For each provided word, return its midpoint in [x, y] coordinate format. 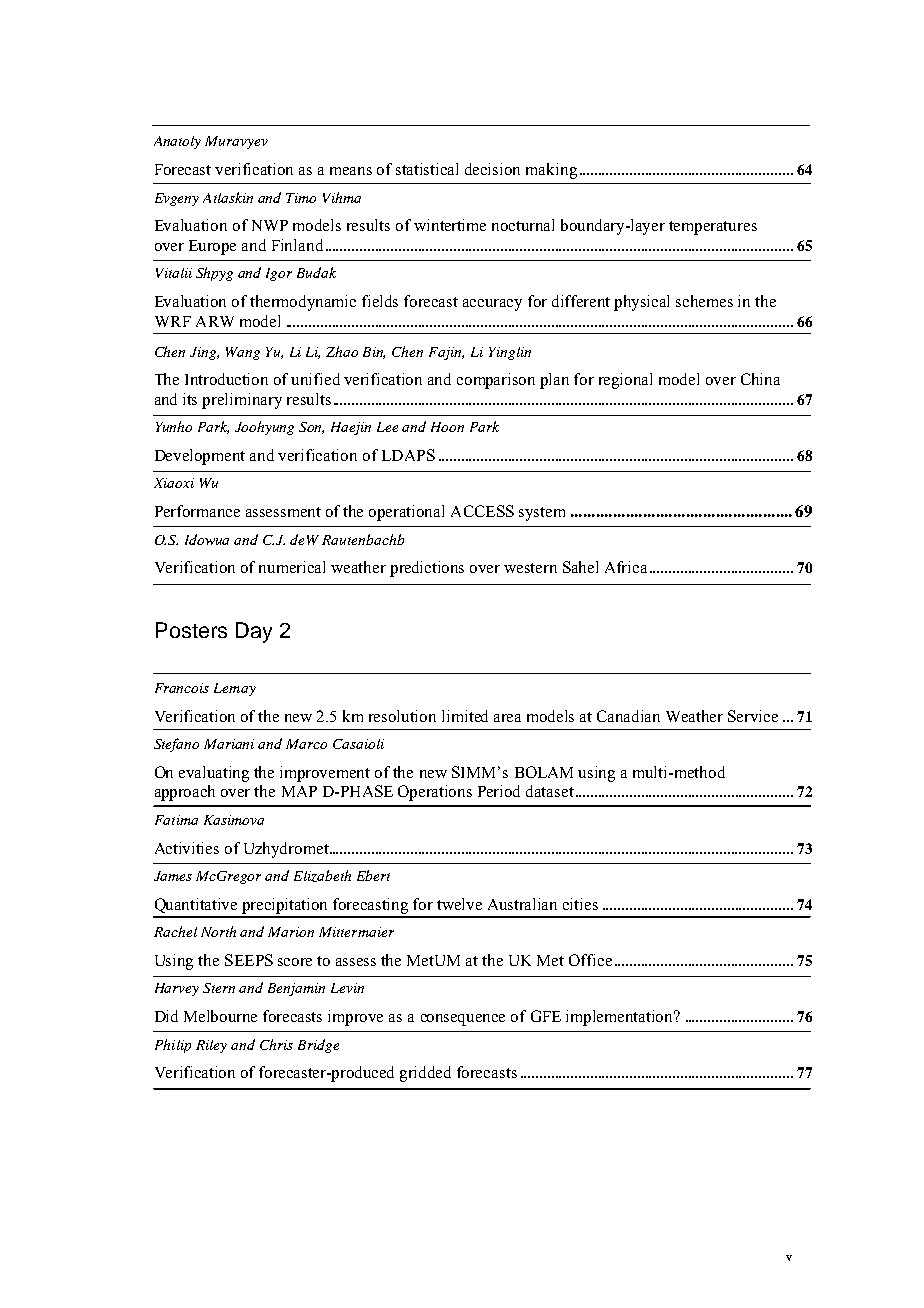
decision [492, 169]
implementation [621, 1018]
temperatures [713, 228]
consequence [463, 1020]
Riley [211, 1046]
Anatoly [177, 142]
